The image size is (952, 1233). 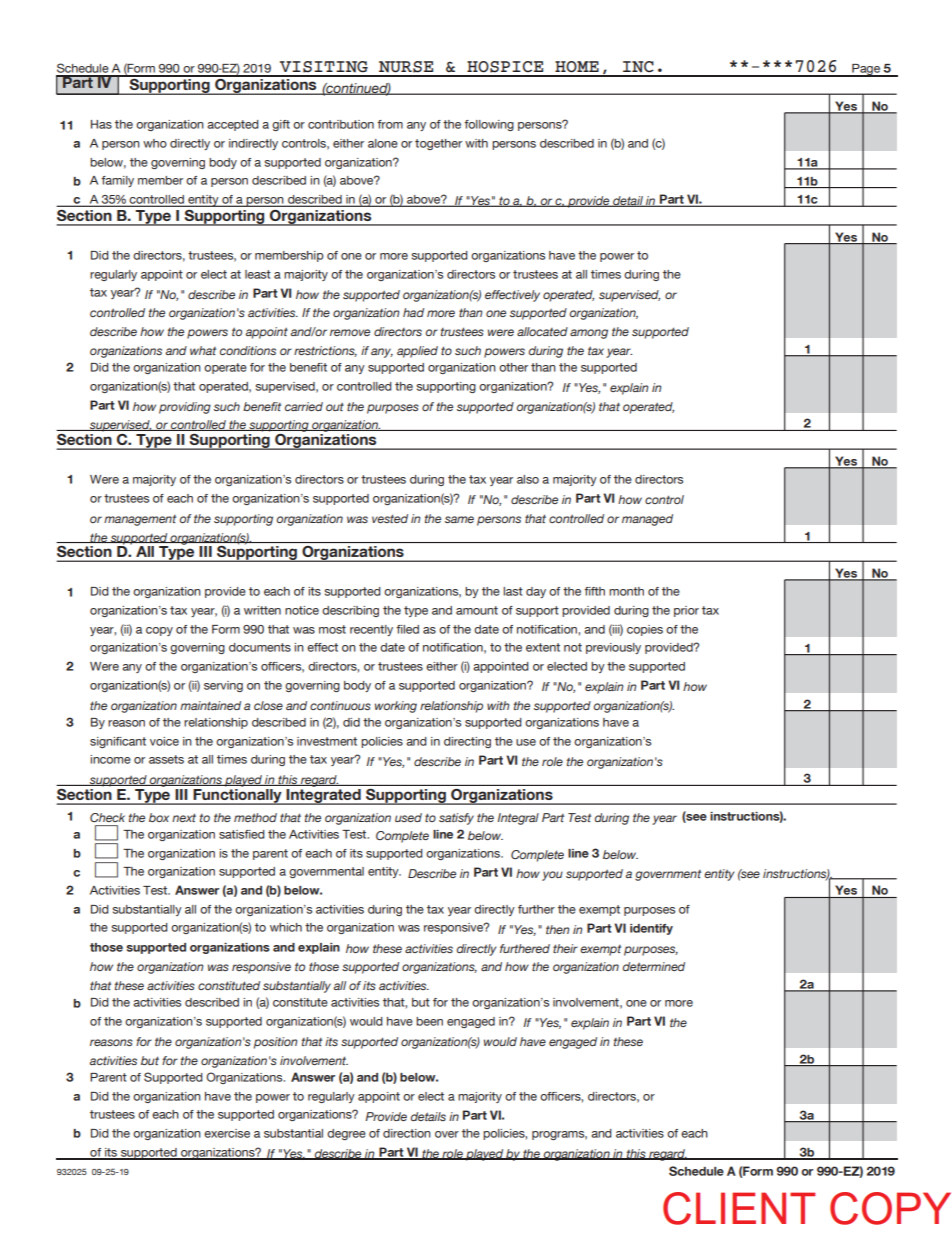 I want to click on allocated, so click(x=542, y=331).
